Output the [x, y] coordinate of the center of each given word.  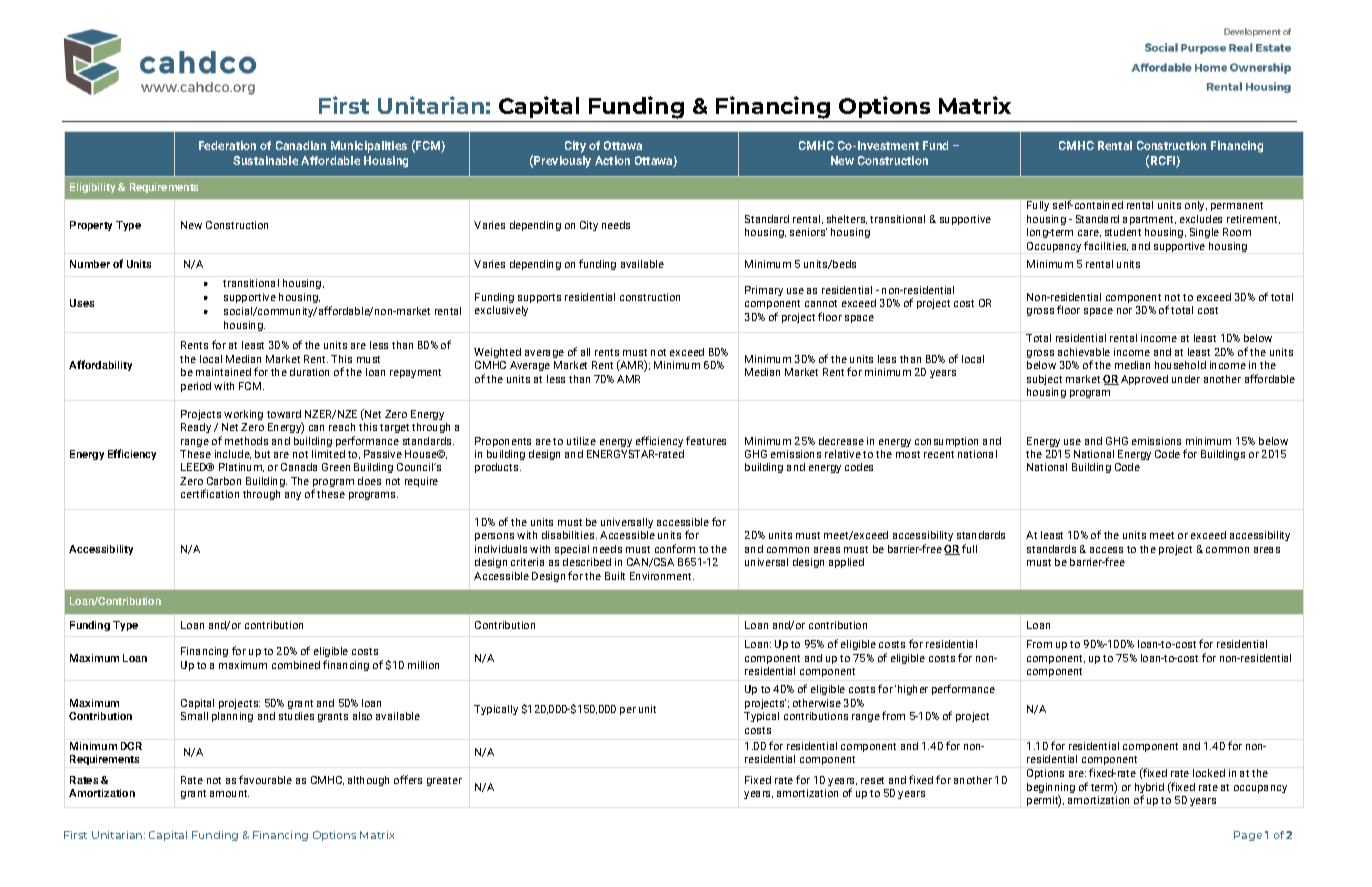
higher [913, 690]
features [706, 440]
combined [296, 665]
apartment [1149, 220]
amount [229, 793]
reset [872, 780]
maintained [223, 372]
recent [939, 454]
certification [210, 493]
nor [1124, 311]
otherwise [817, 703]
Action [612, 160]
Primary [764, 291]
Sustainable [265, 160]
